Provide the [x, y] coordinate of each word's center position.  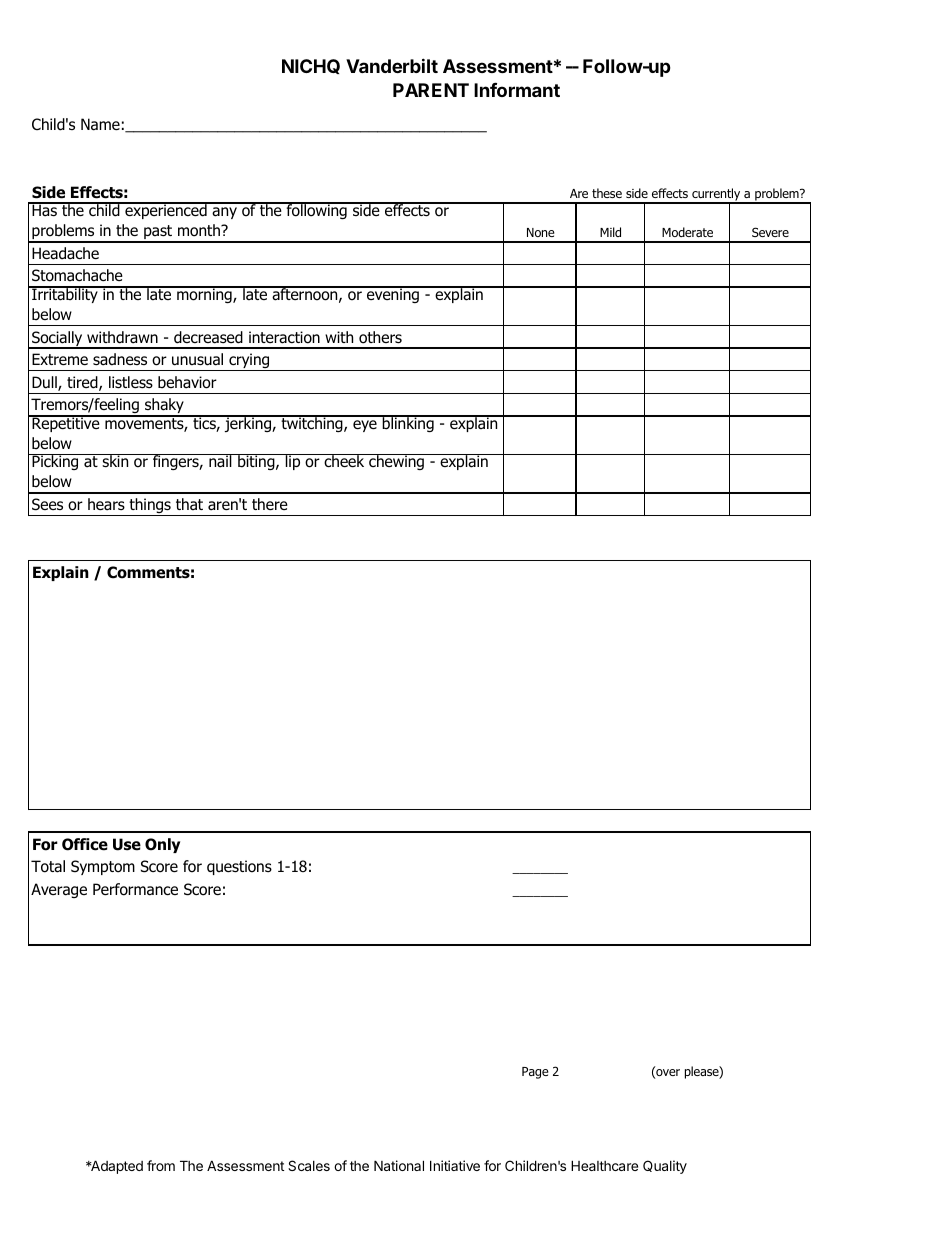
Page [535, 1073]
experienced [166, 210]
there [270, 504]
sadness [120, 359]
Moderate [687, 232]
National [399, 1165]
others [380, 337]
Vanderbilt [392, 65]
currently [716, 196]
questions [239, 867]
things [150, 507]
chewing [396, 462]
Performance [135, 889]
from [161, 1165]
